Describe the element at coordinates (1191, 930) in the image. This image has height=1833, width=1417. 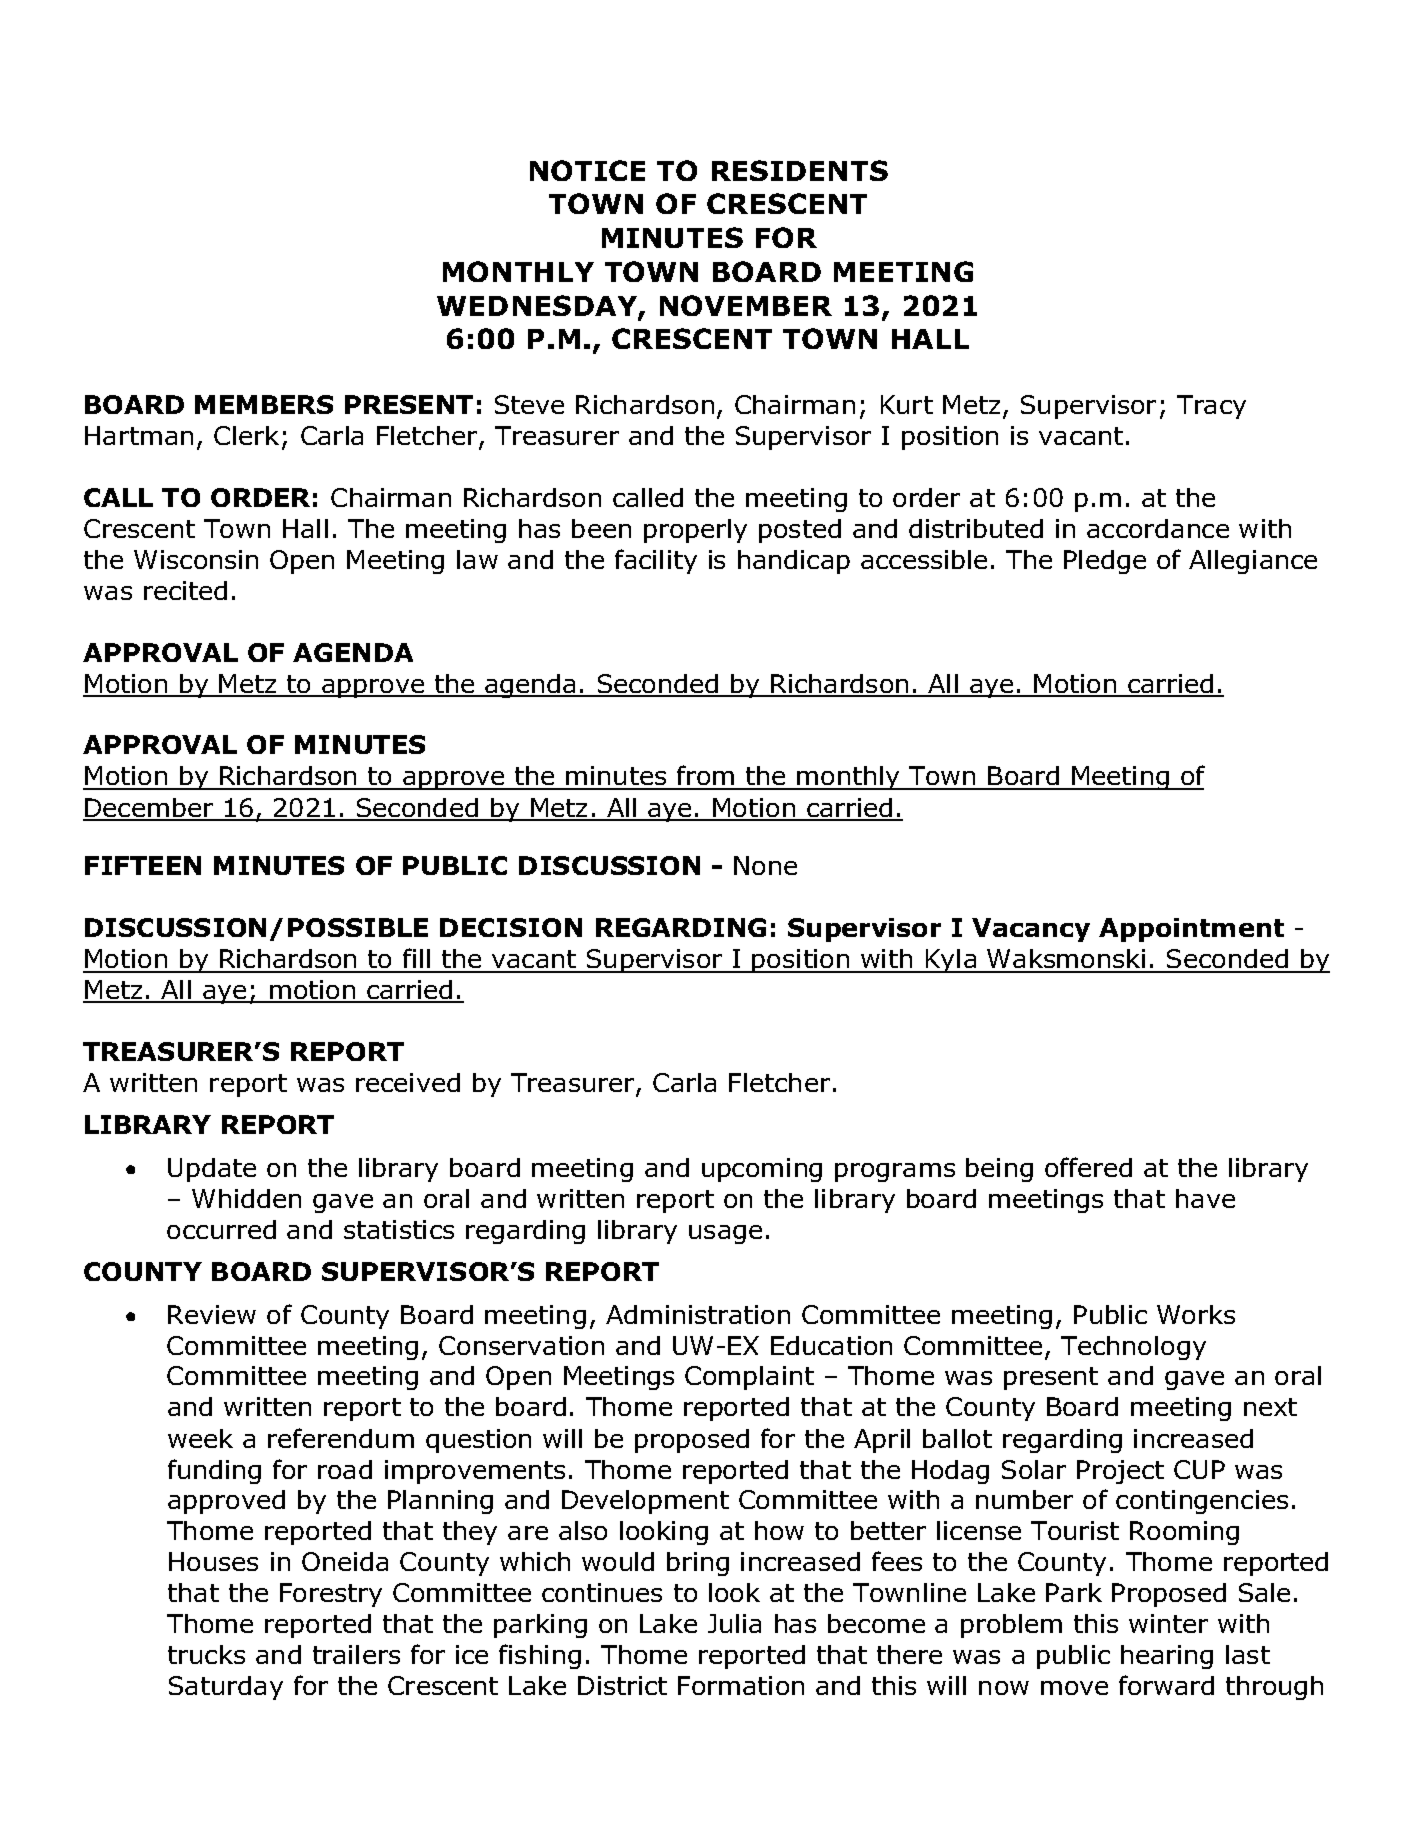
I see `Appointment` at that location.
